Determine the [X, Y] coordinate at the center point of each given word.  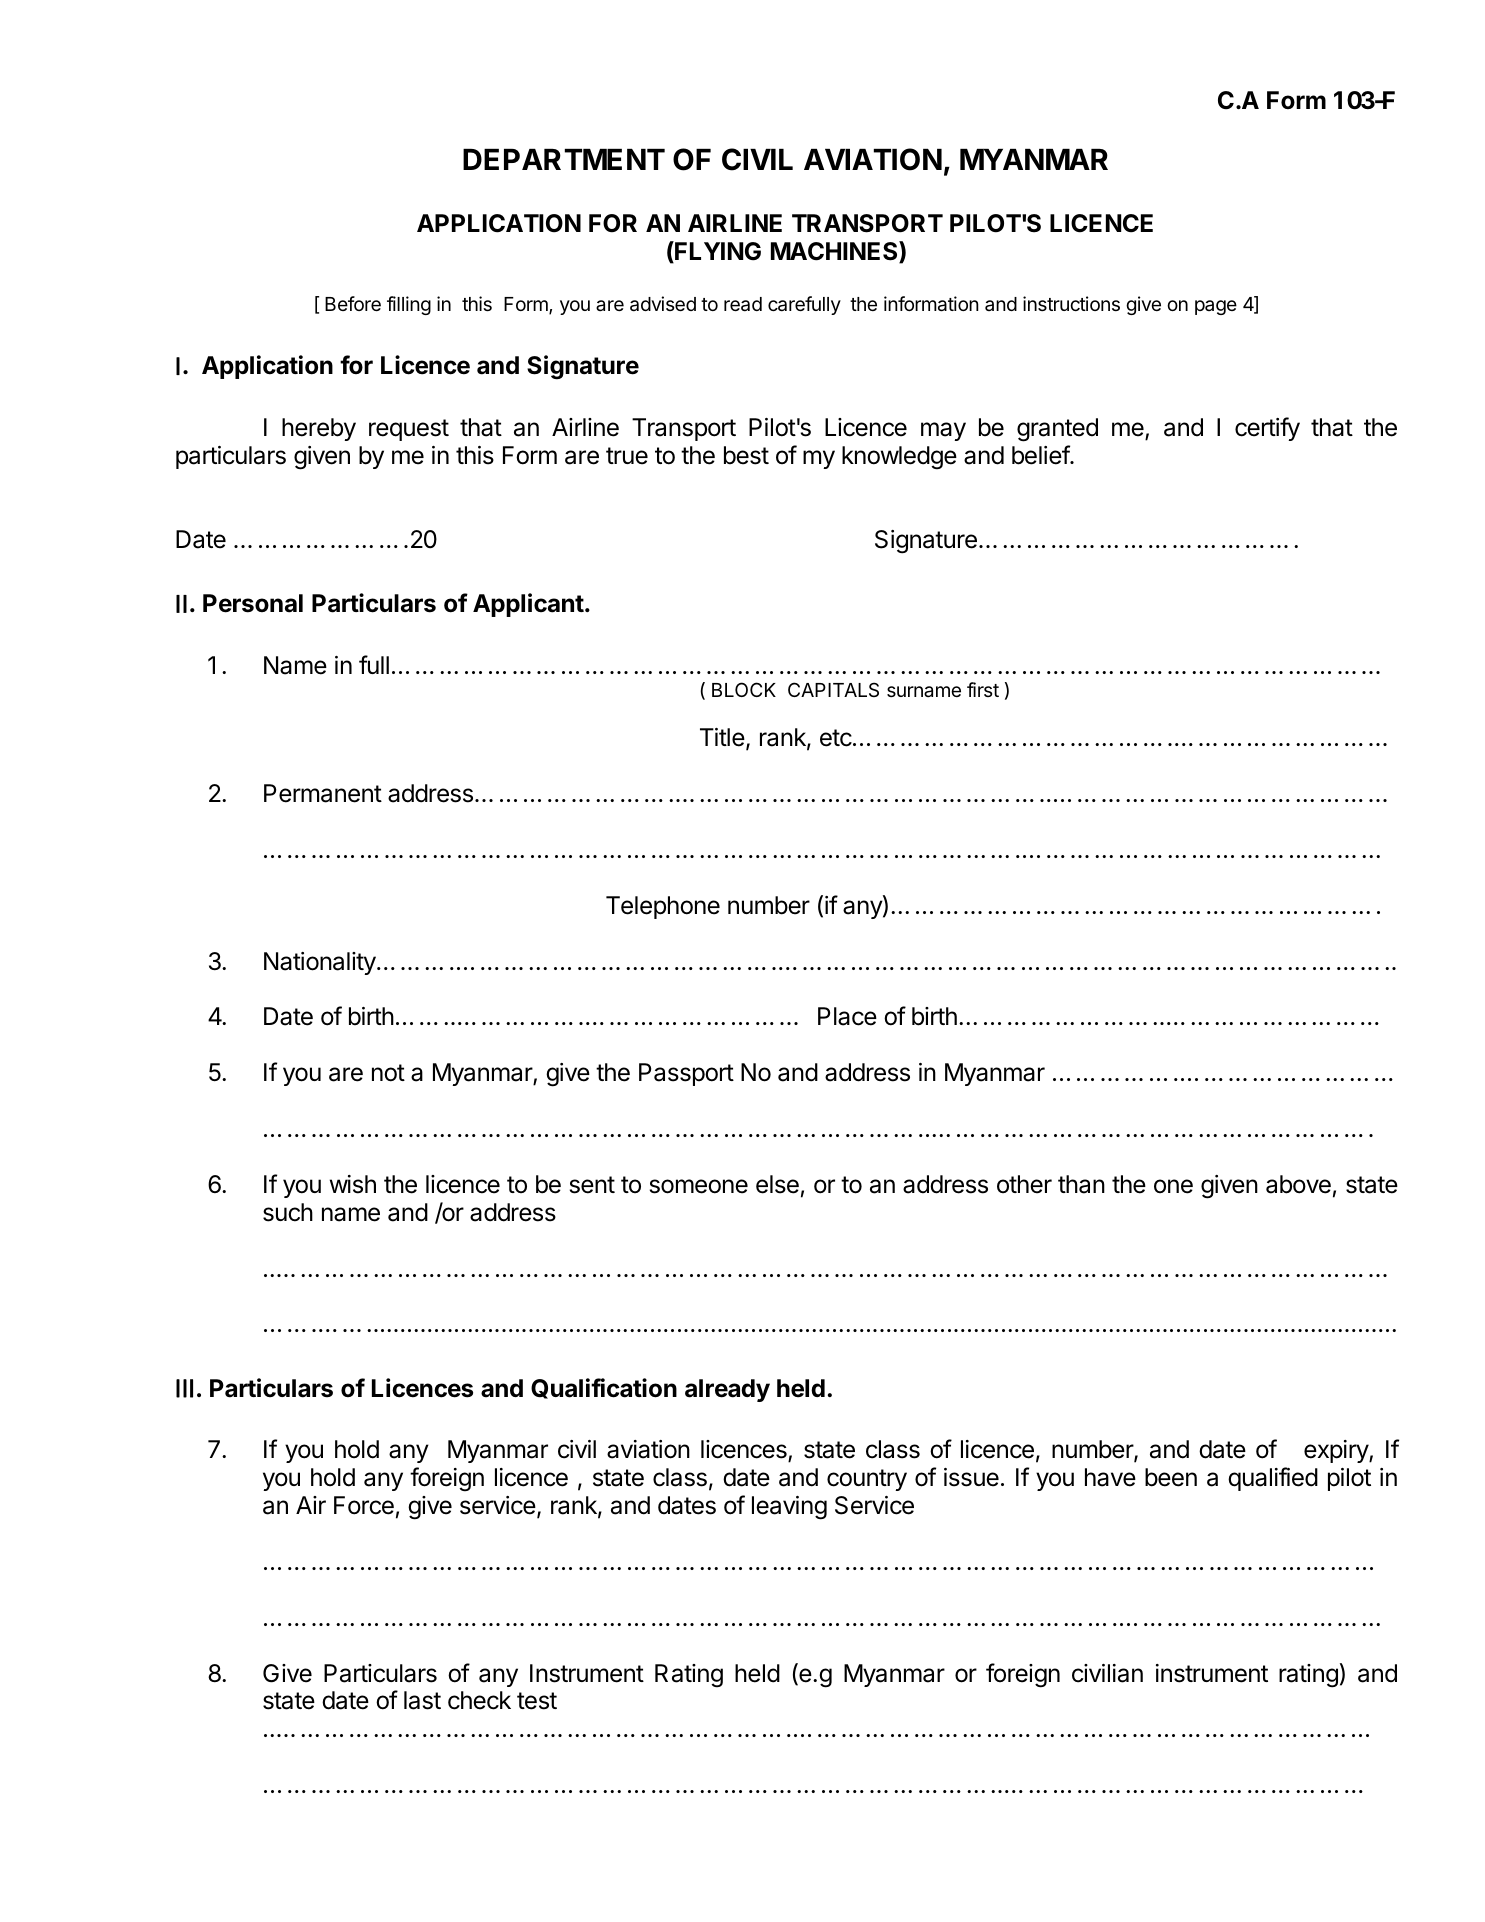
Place [847, 1016]
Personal [253, 603]
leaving [789, 1508]
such [288, 1212]
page [1216, 307]
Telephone [663, 907]
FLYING [717, 252]
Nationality [321, 963]
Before [353, 303]
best [746, 455]
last [422, 1700]
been [1171, 1477]
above [1298, 1184]
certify [1267, 429]
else [777, 1184]
